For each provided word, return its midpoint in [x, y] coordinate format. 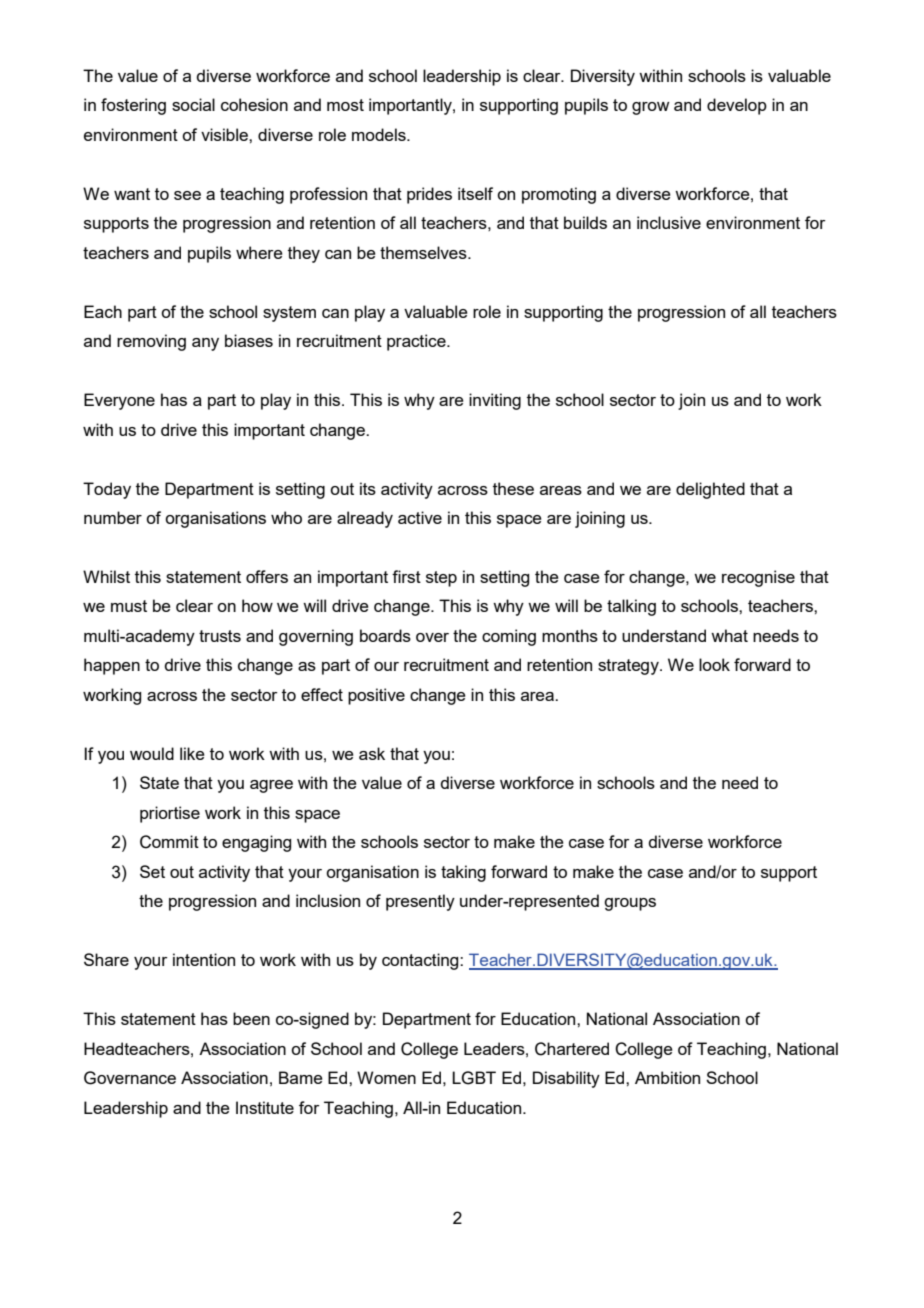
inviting [495, 401]
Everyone [119, 401]
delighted [710, 490]
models [380, 134]
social [193, 104]
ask [372, 753]
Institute [265, 1107]
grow [650, 108]
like [192, 753]
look [714, 664]
